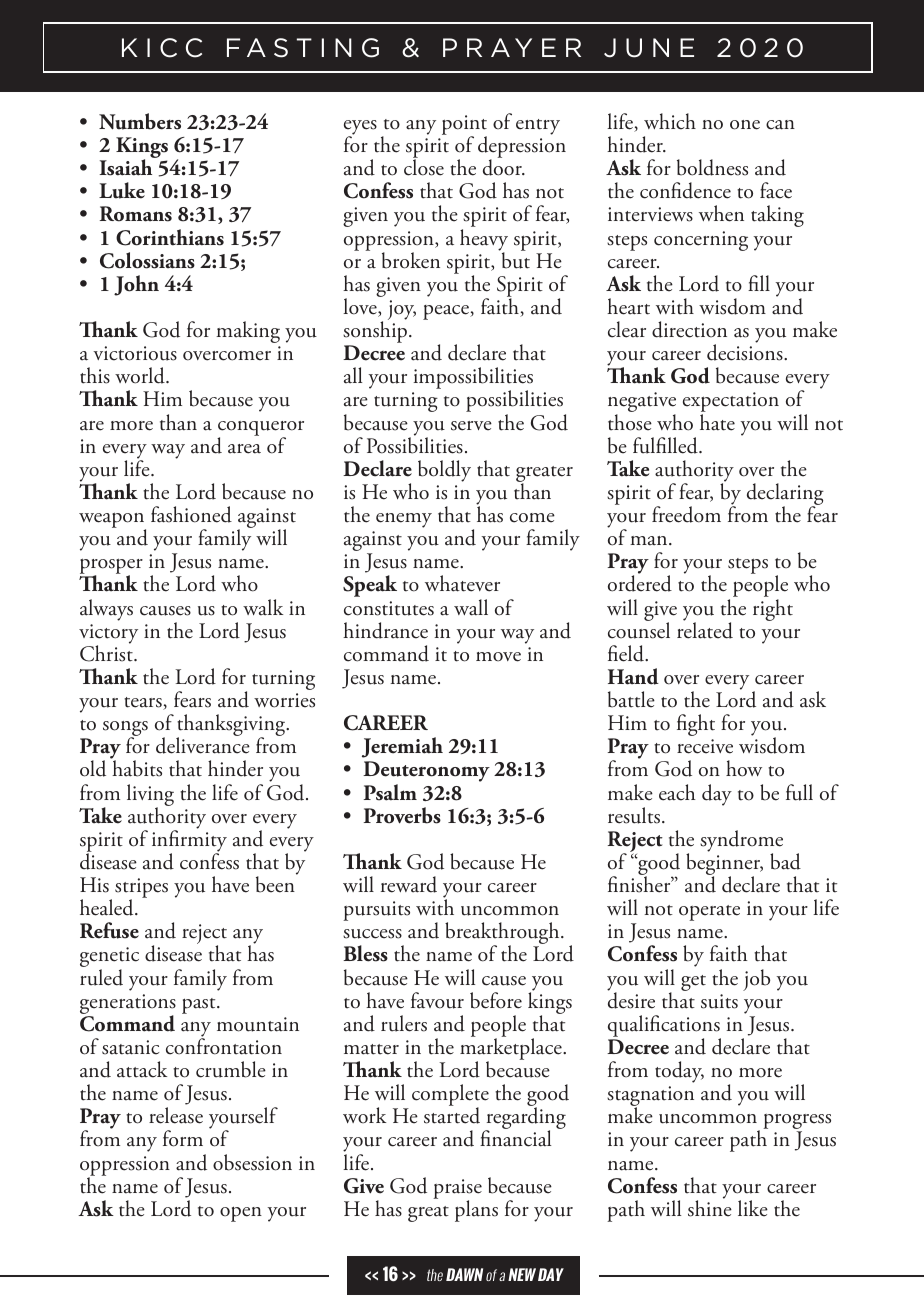  What do you see at coordinates (191, 514) in the image?
I see `fashioned` at bounding box center [191, 514].
